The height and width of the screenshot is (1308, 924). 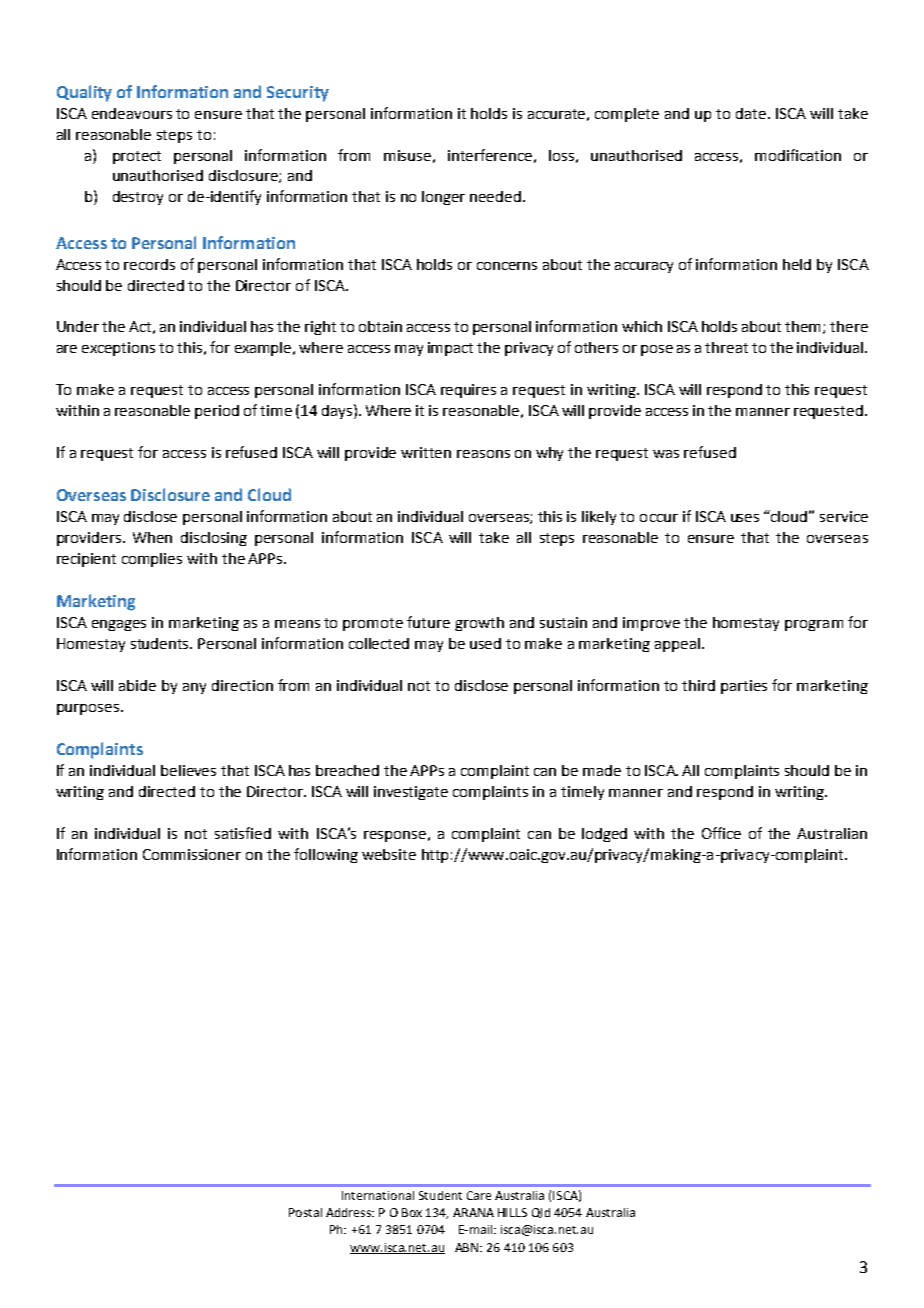 I want to click on any, so click(x=194, y=688).
